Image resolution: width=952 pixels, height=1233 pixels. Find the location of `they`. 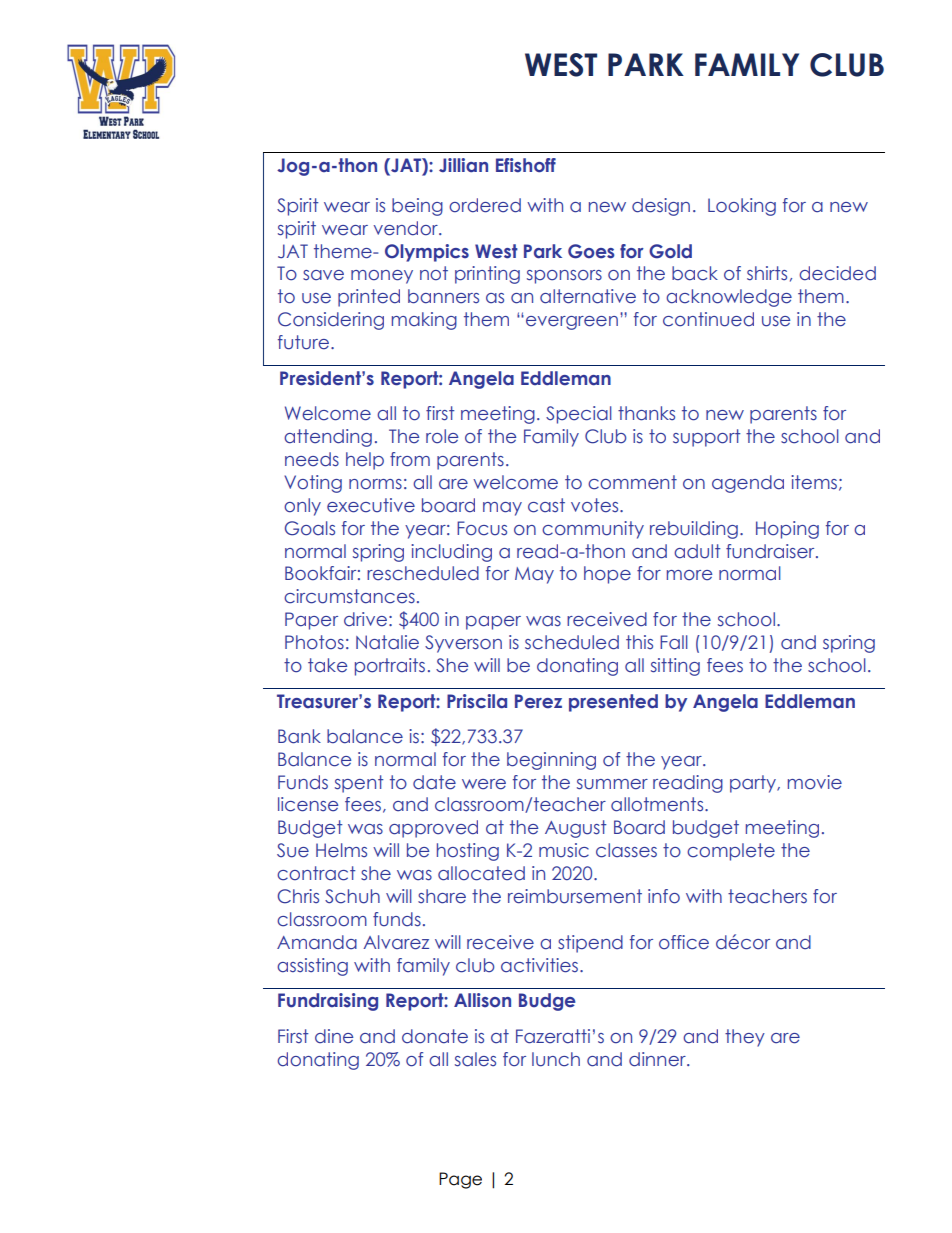

they is located at coordinates (745, 1038).
